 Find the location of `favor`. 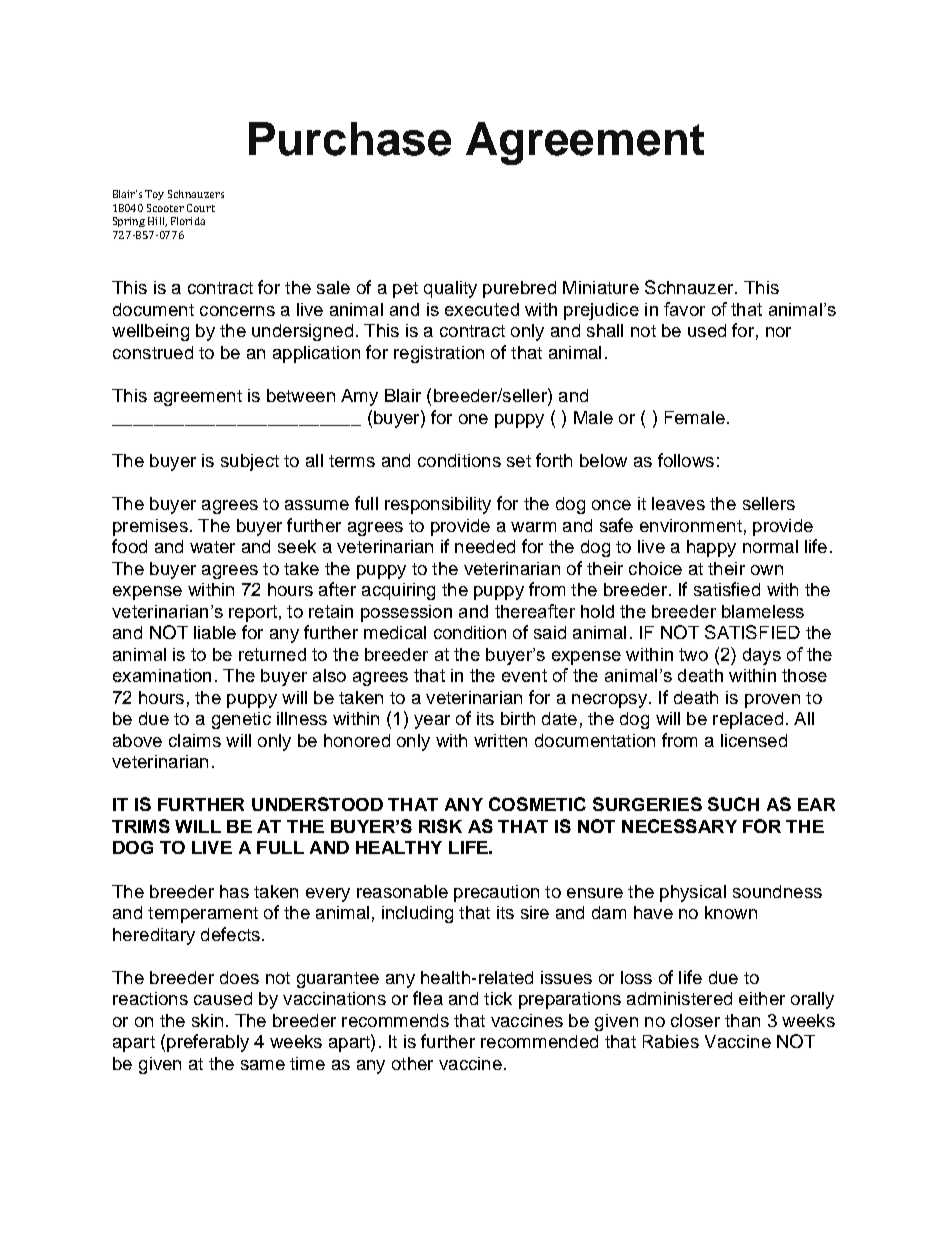

favor is located at coordinates (684, 309).
